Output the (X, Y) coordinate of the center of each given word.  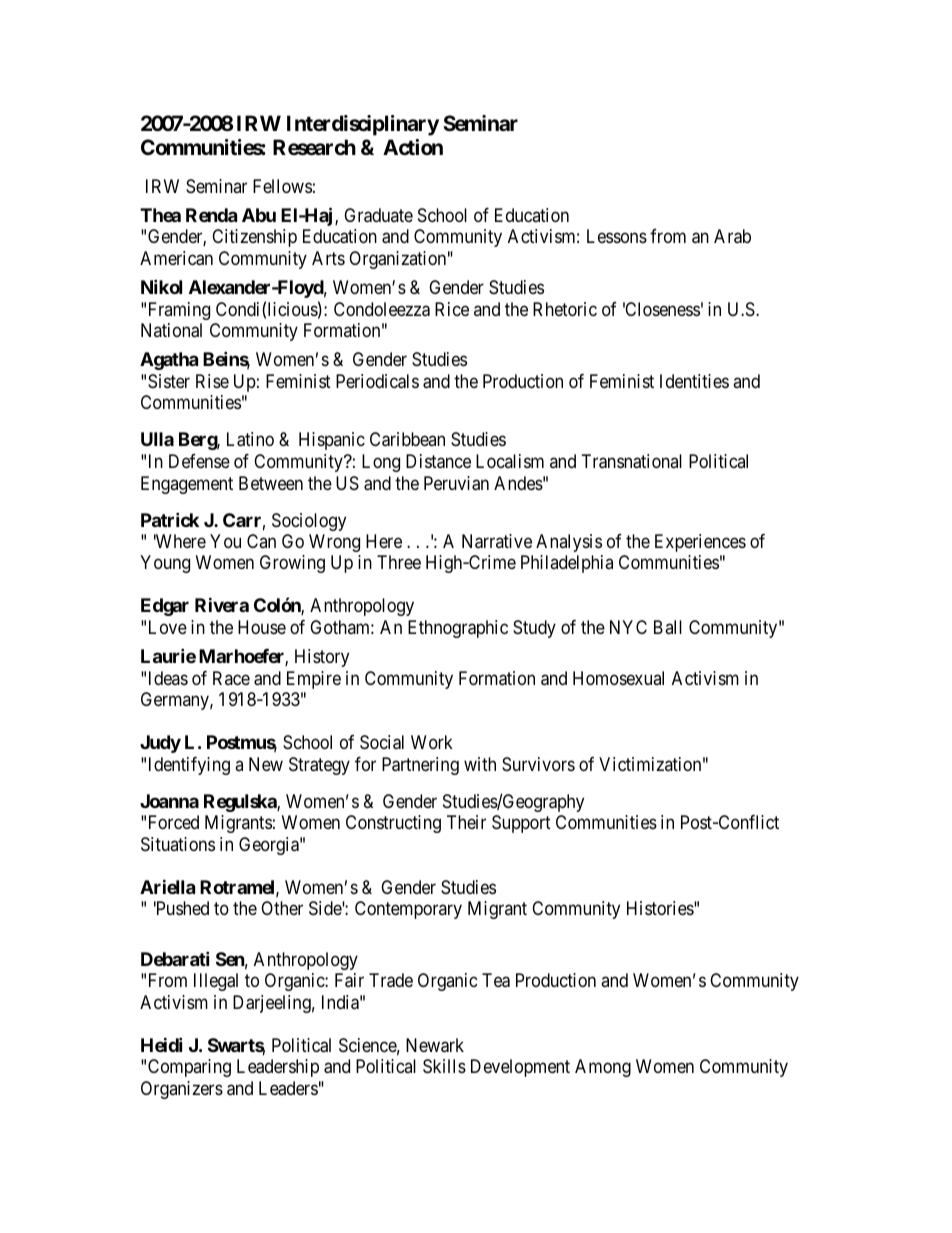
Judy (160, 744)
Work (432, 742)
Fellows (282, 186)
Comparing (189, 1068)
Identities (694, 381)
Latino (250, 439)
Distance (438, 461)
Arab (732, 236)
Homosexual (618, 678)
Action (413, 147)
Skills (444, 1066)
